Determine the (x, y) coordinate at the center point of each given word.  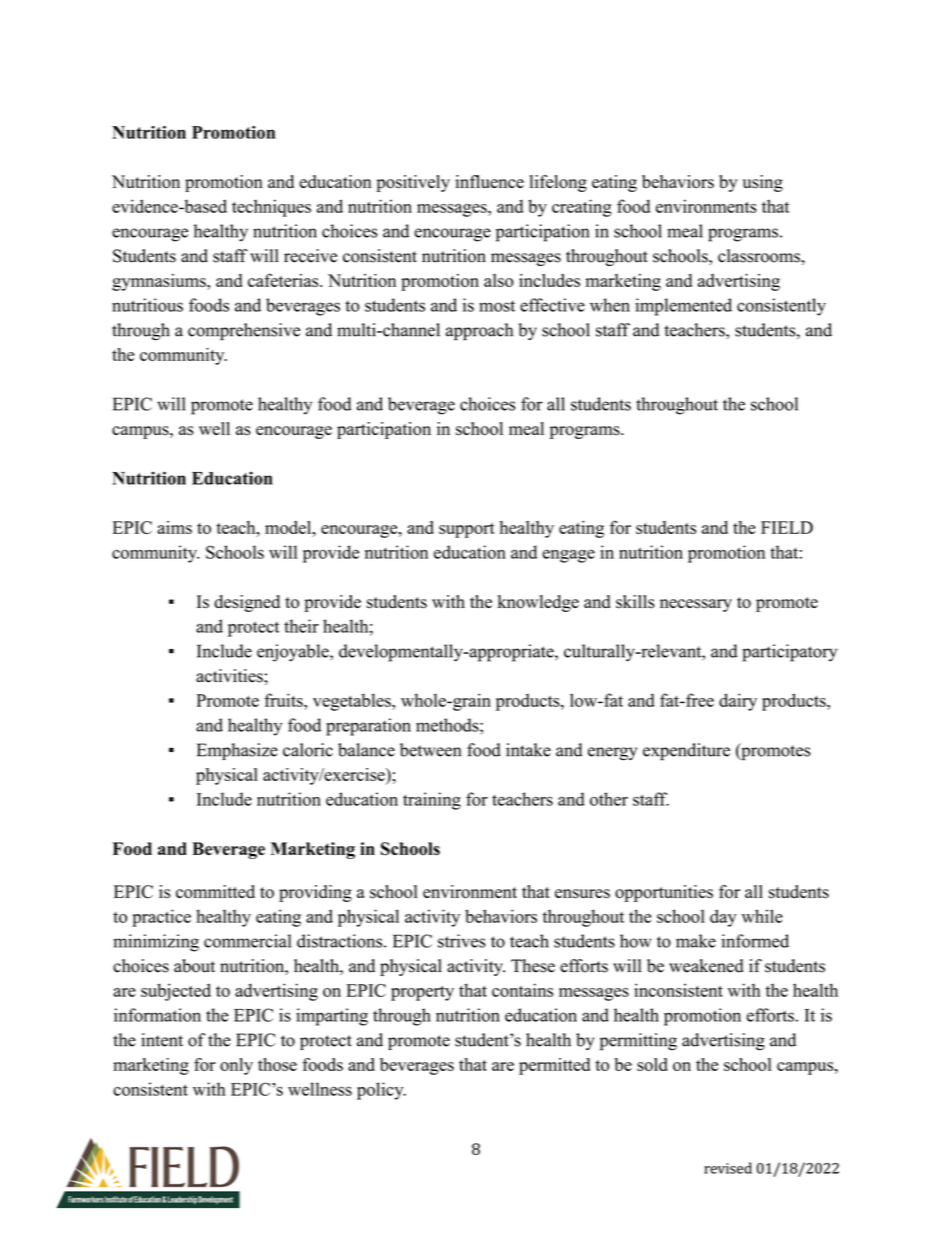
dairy (738, 702)
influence (489, 181)
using (763, 183)
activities (230, 676)
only (236, 1066)
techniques (271, 208)
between (430, 750)
